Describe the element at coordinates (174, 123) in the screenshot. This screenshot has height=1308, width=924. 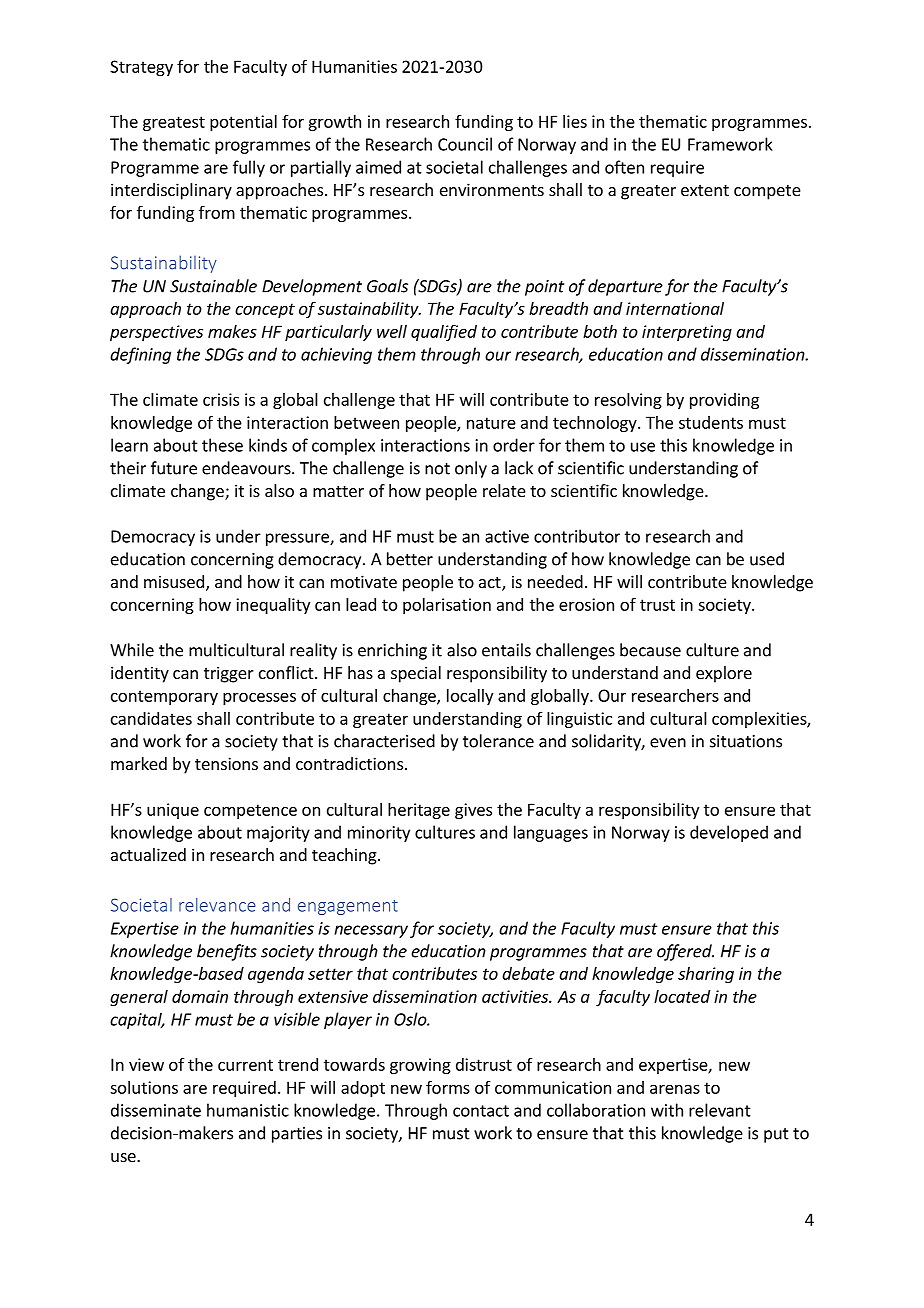
I see `greatest` at that location.
